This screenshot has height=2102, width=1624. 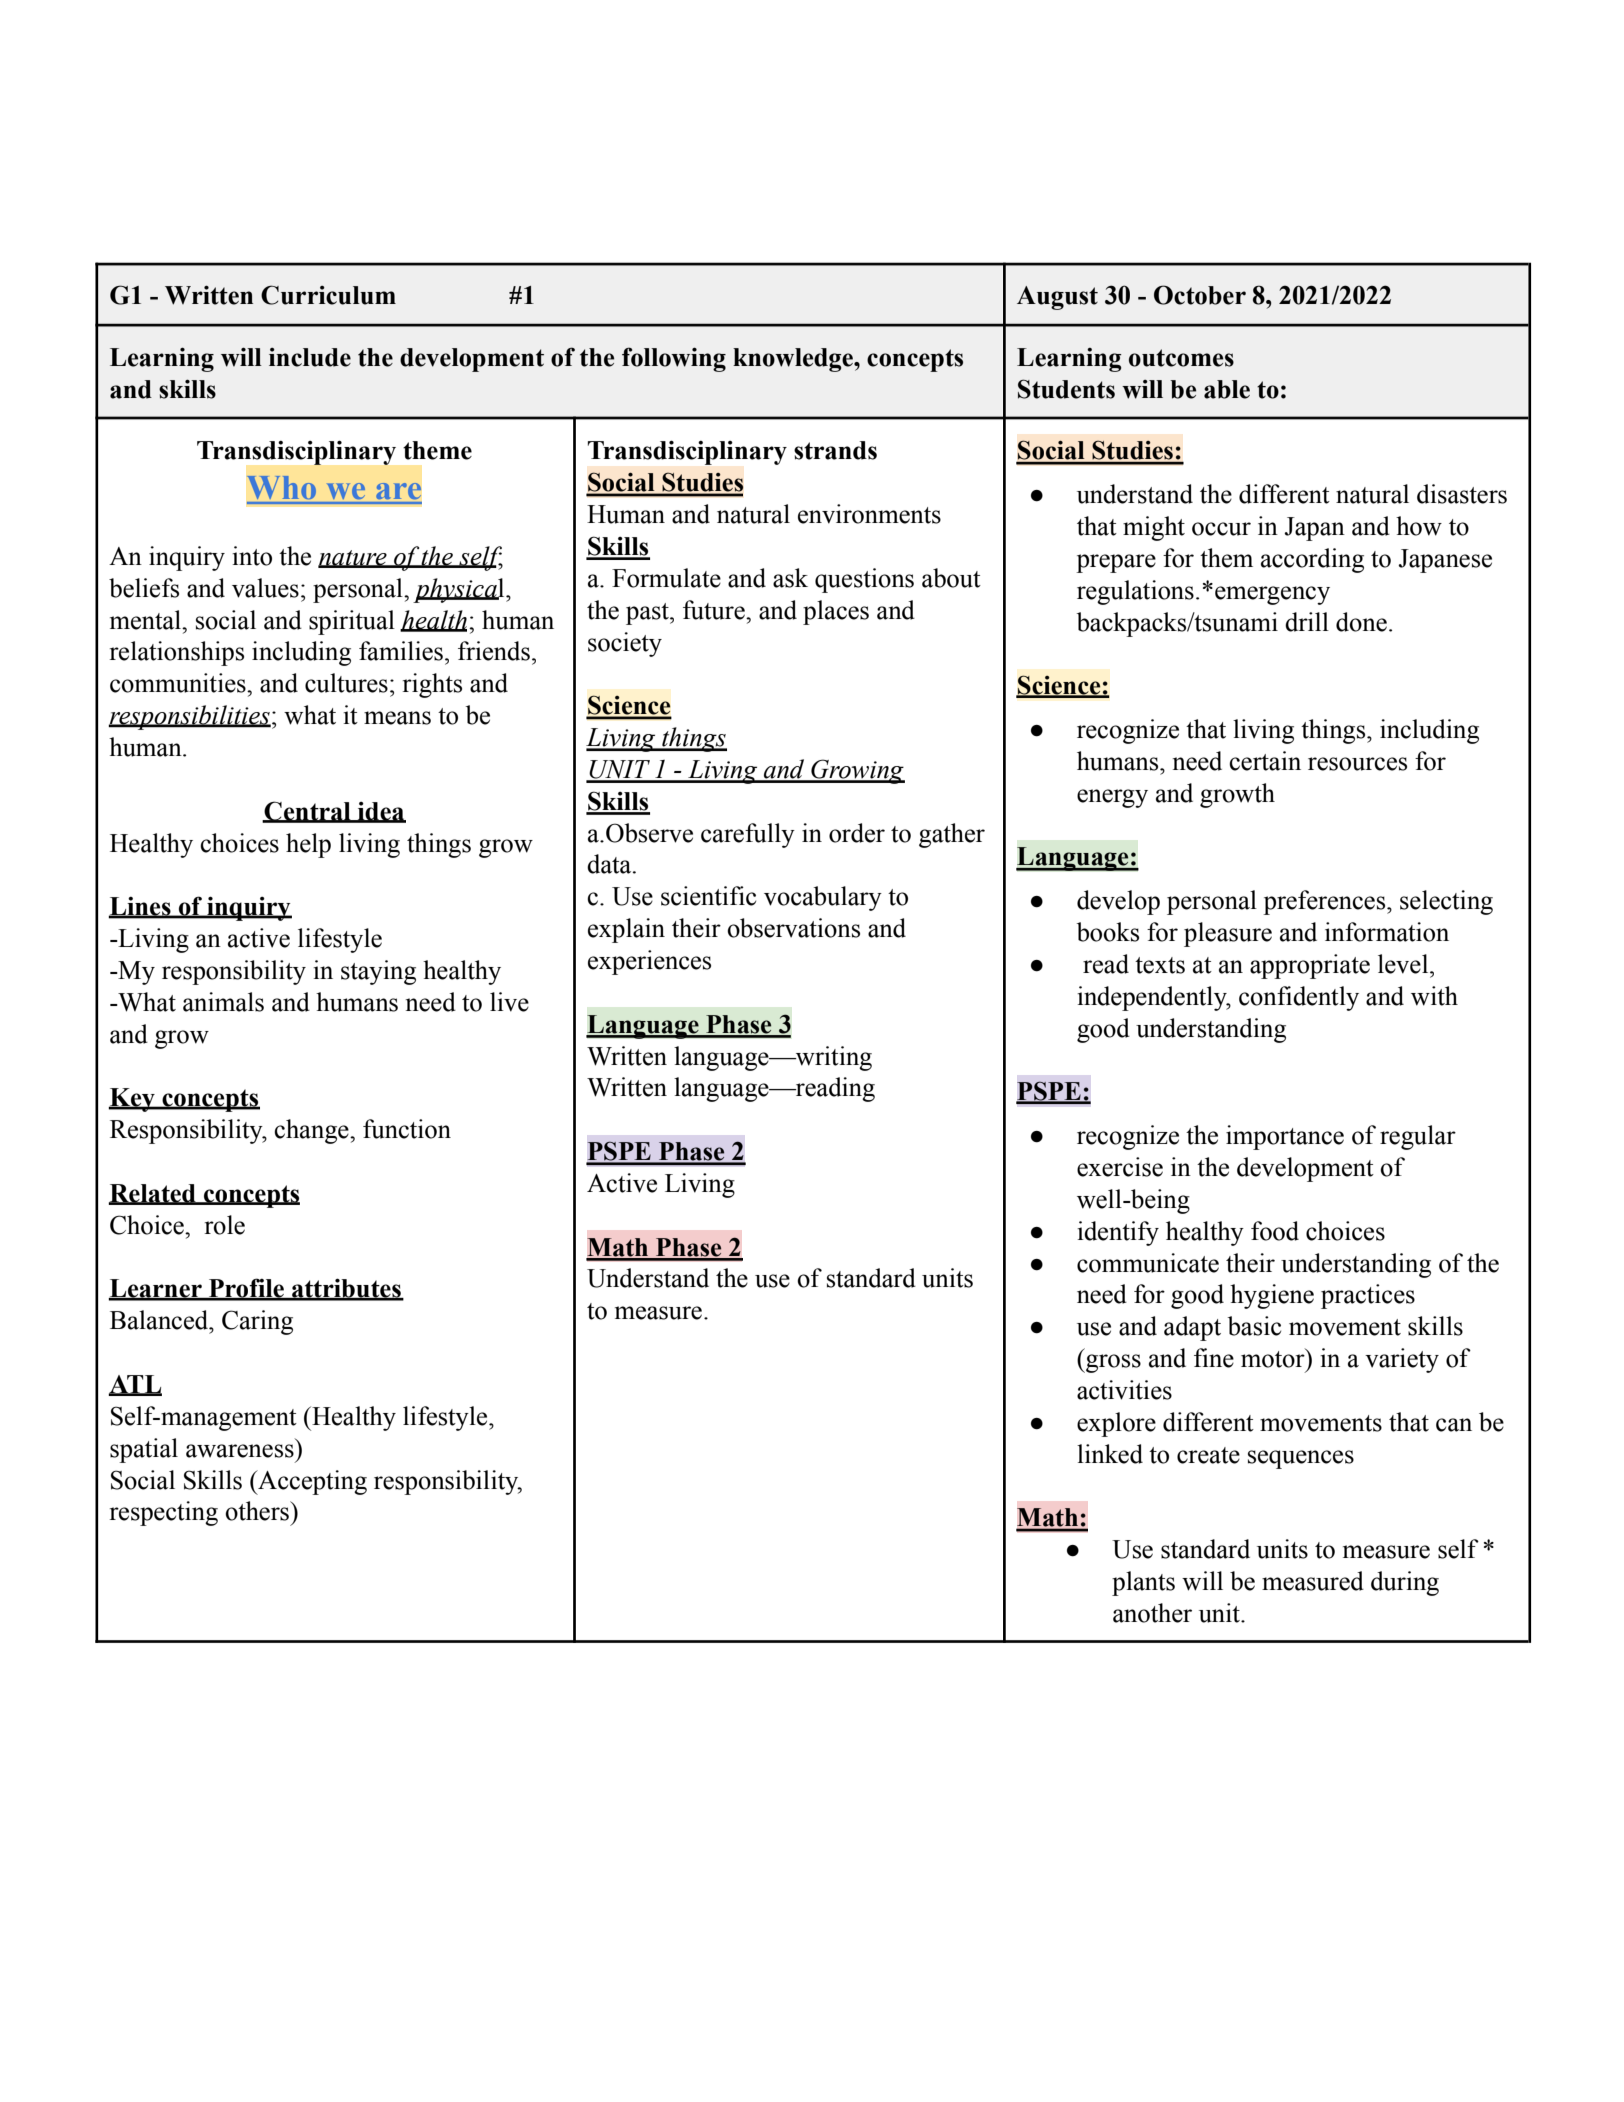 I want to click on October, so click(x=1200, y=295).
